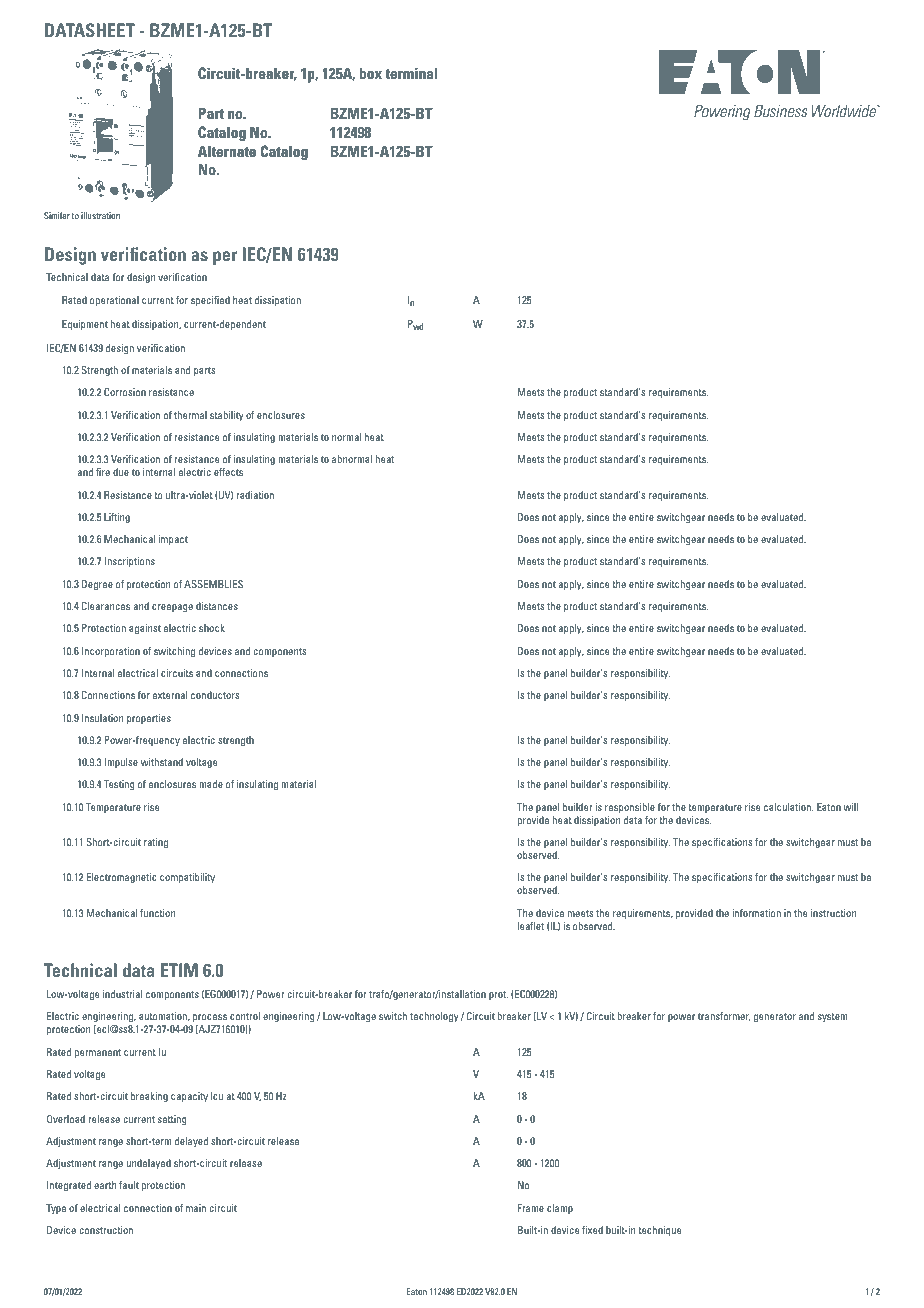 This image has width=924, height=1308. Describe the element at coordinates (145, 629) in the image. I see `against` at that location.
